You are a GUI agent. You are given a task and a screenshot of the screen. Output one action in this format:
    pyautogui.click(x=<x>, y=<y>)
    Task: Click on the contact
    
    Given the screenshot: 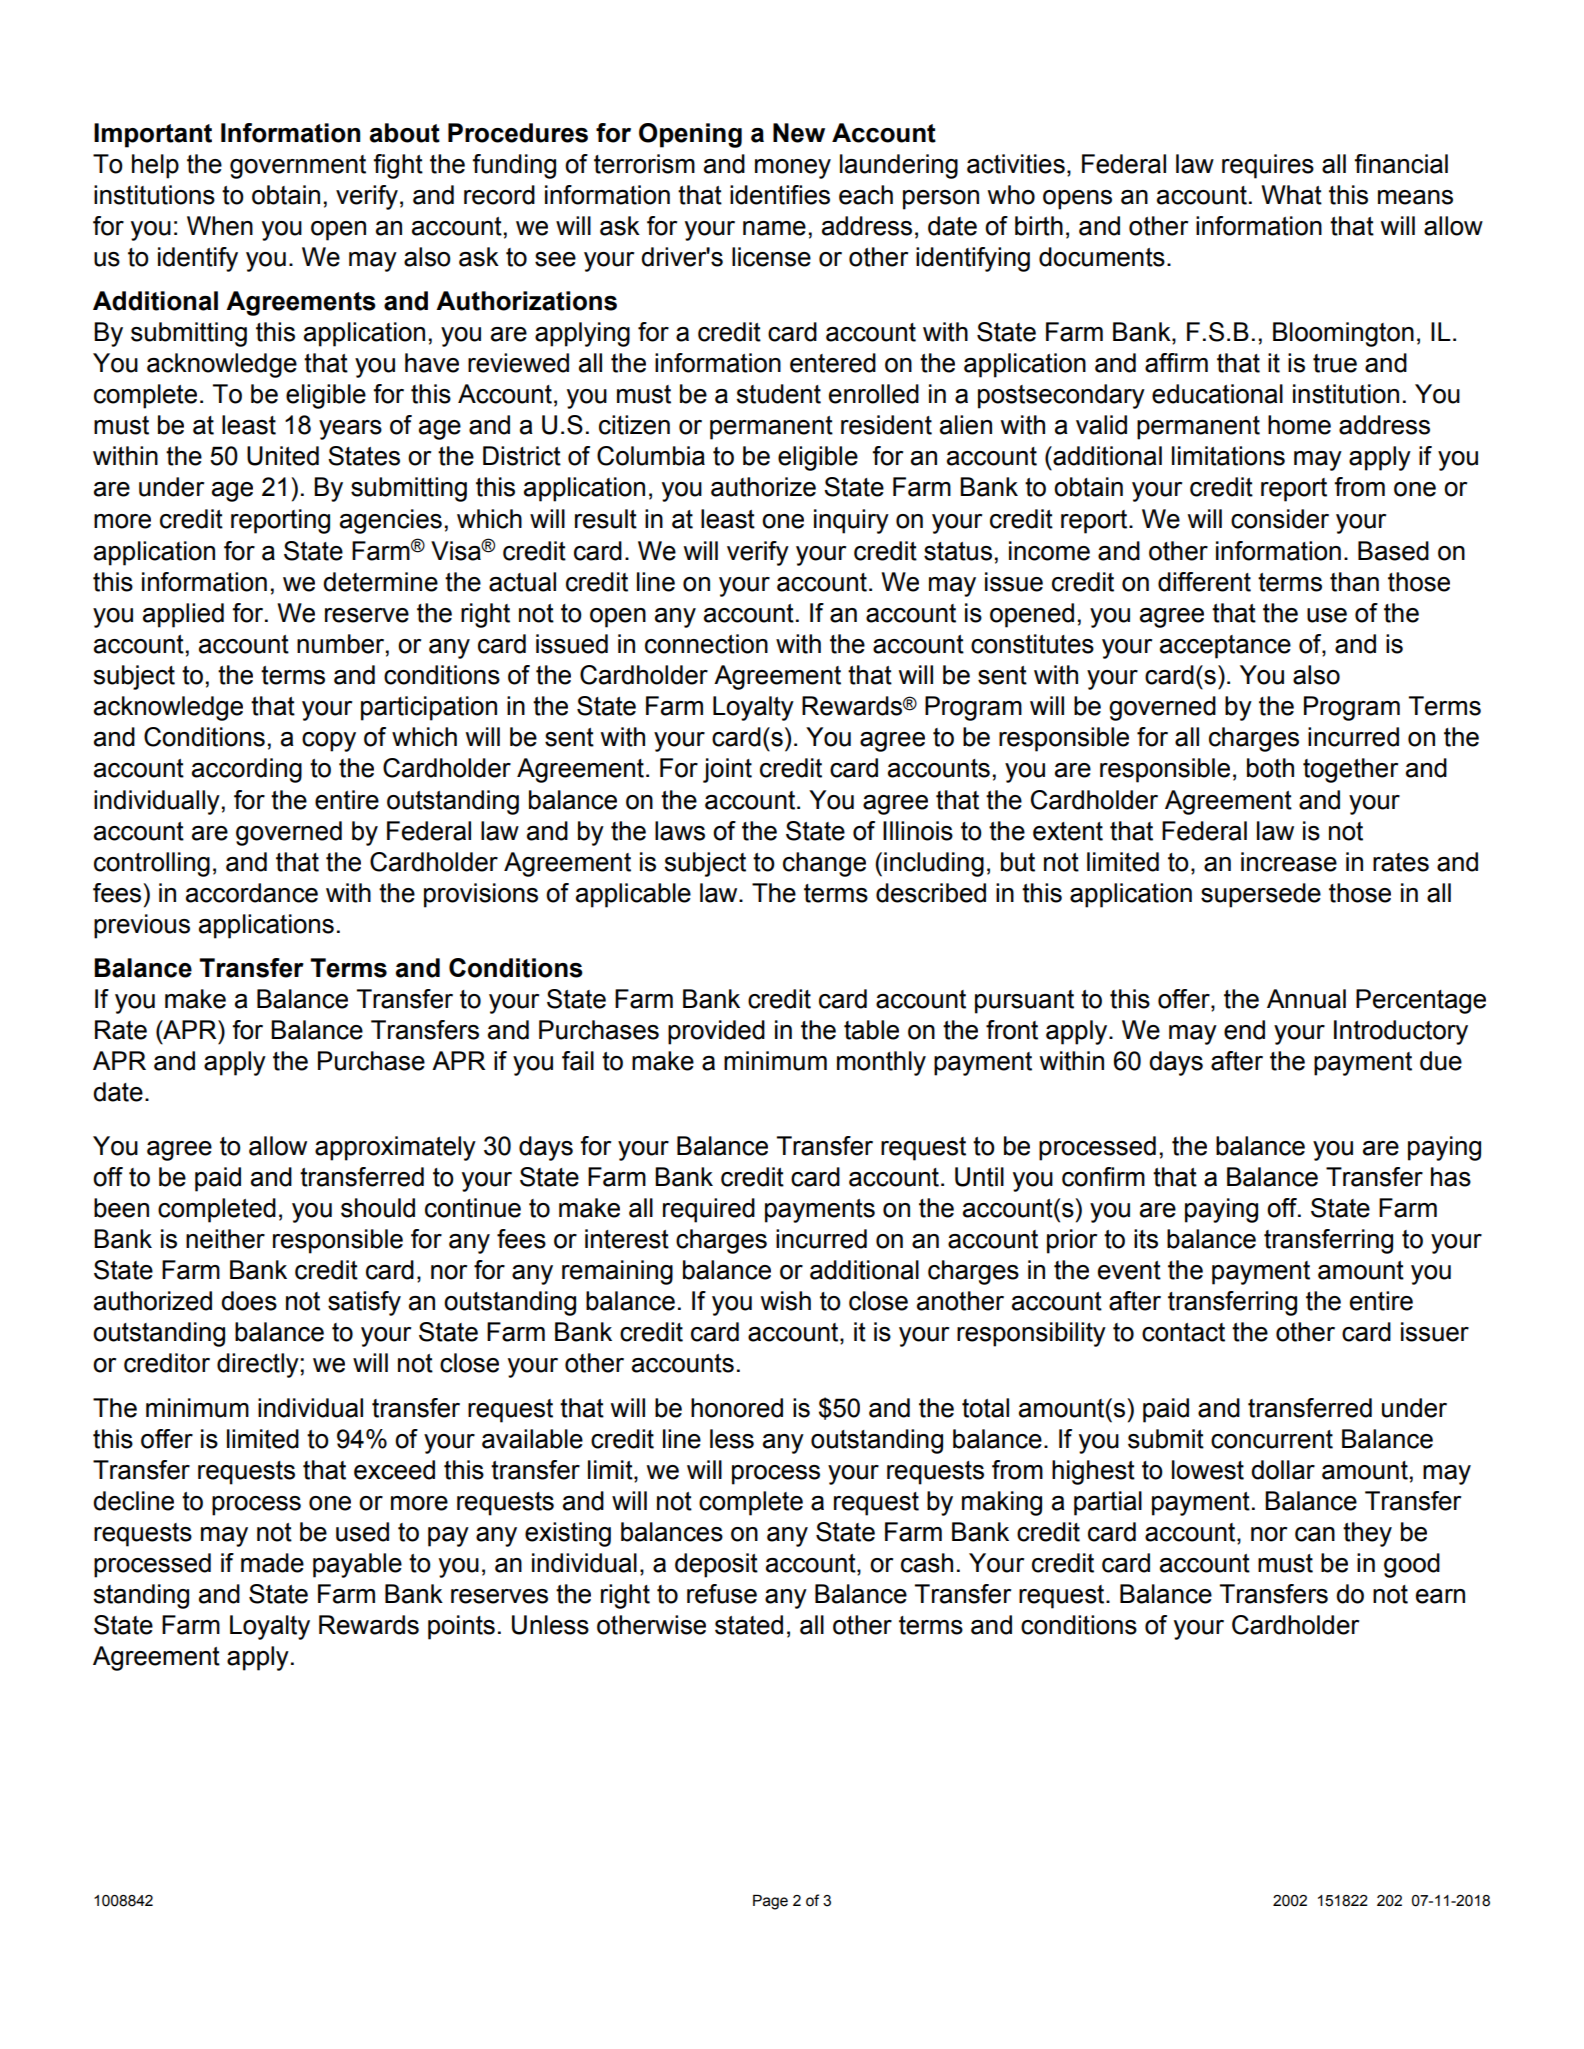 What is the action you would take?
    pyautogui.click(x=1183, y=1332)
